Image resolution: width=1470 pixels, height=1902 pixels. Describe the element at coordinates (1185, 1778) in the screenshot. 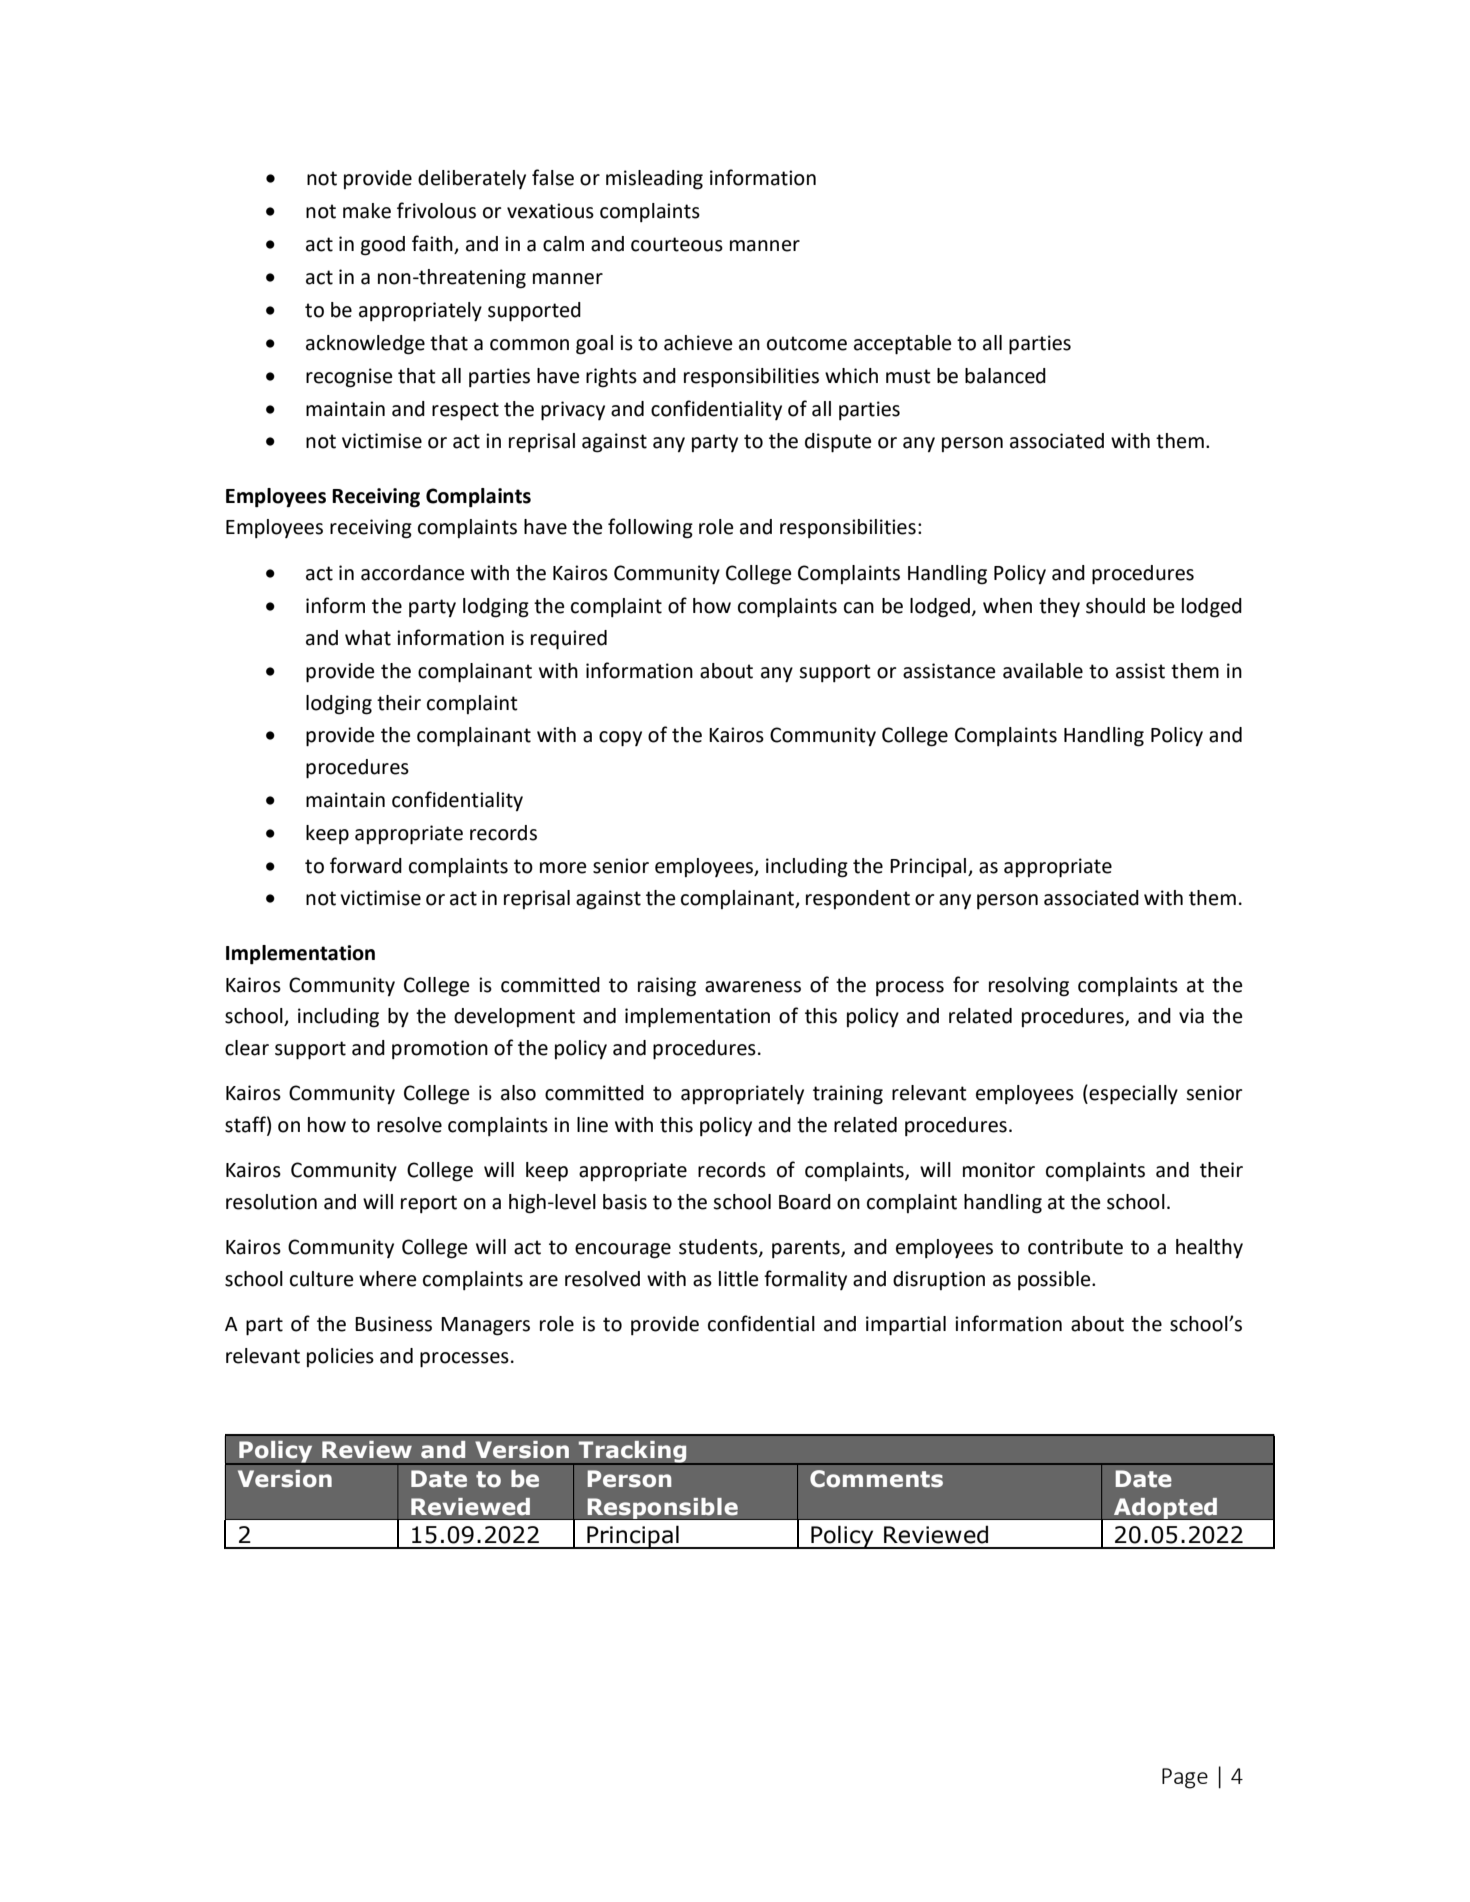

I see `Page` at that location.
